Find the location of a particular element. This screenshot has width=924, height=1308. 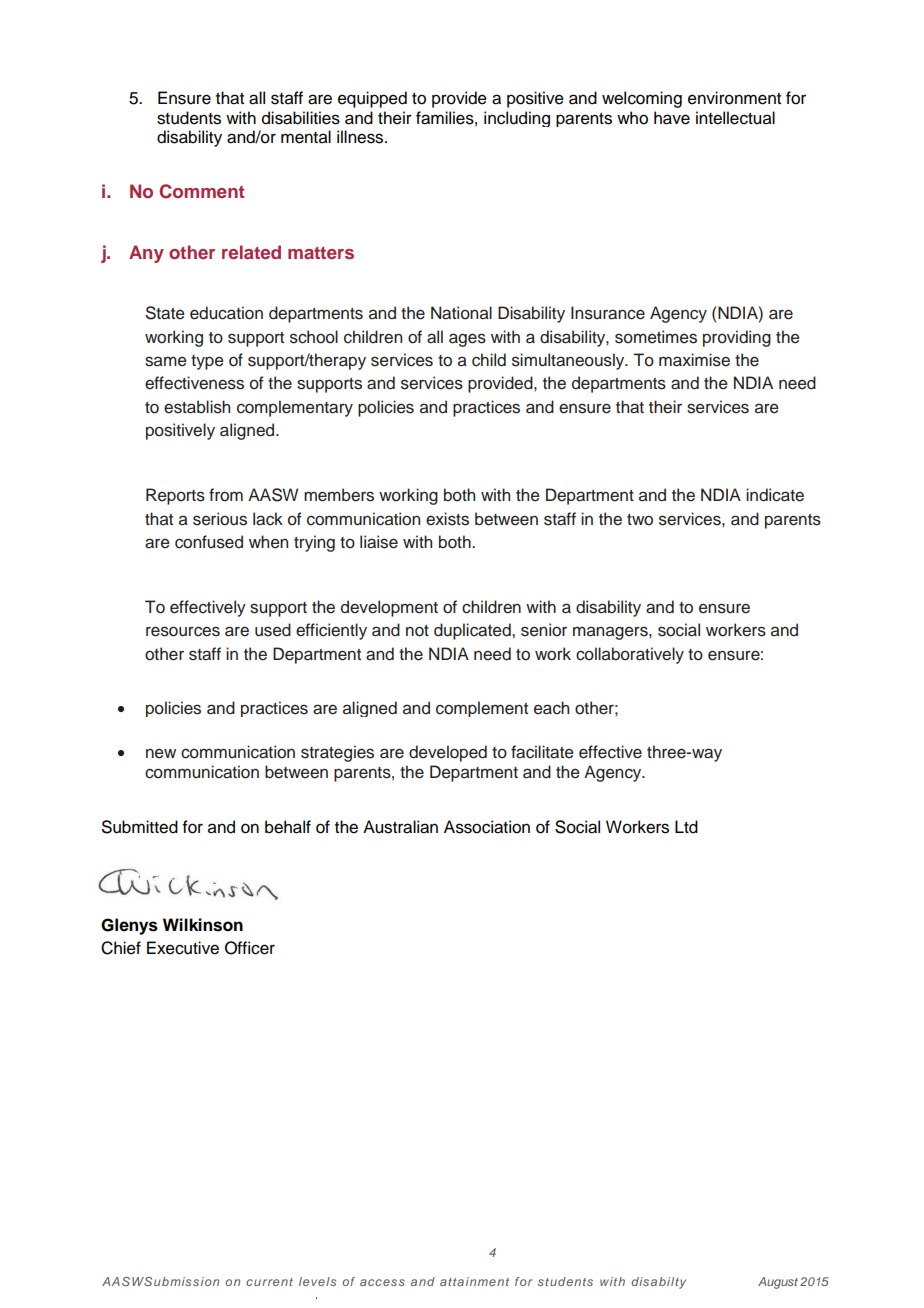

including is located at coordinates (517, 119).
